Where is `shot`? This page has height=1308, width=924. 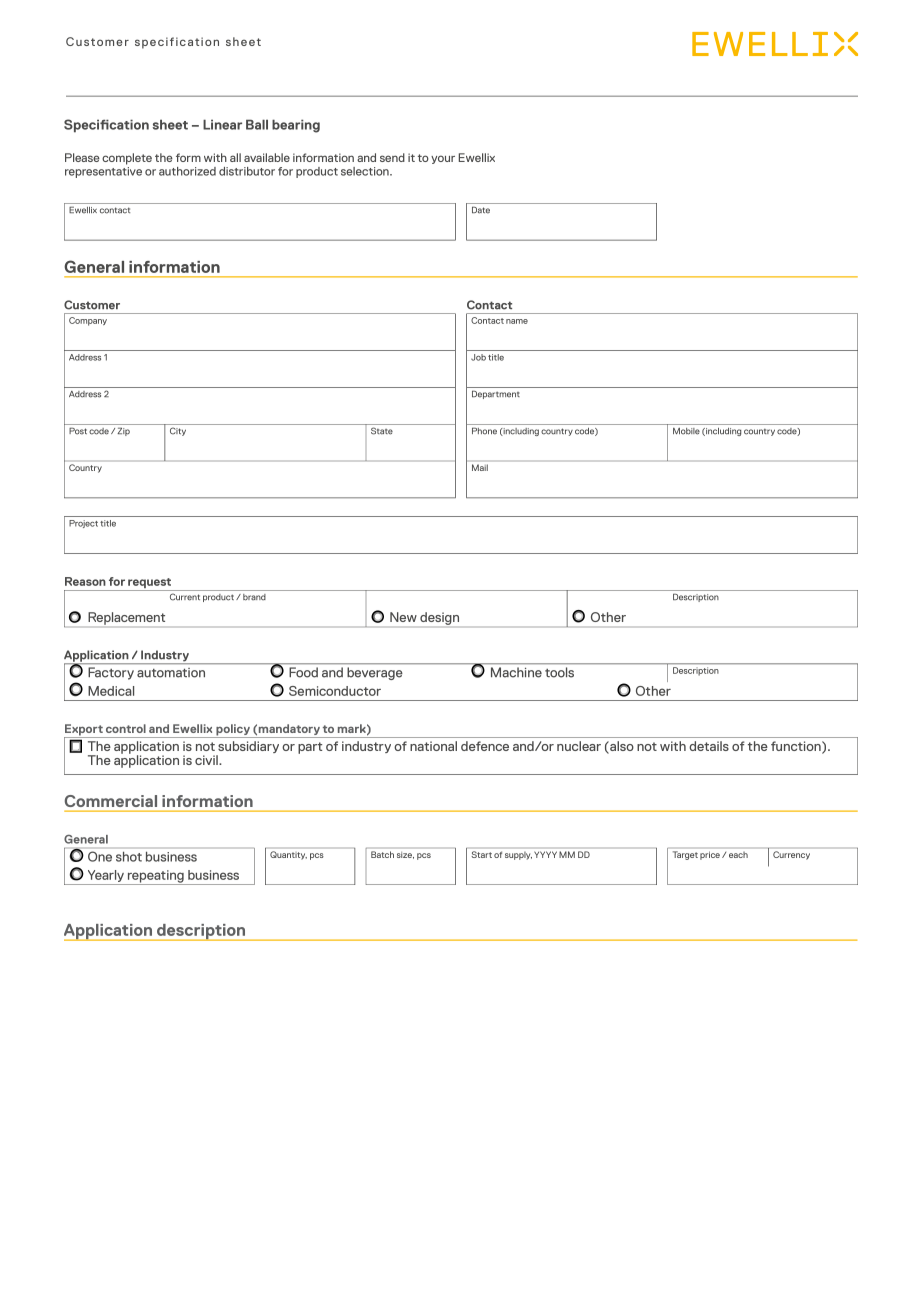
shot is located at coordinates (129, 857).
